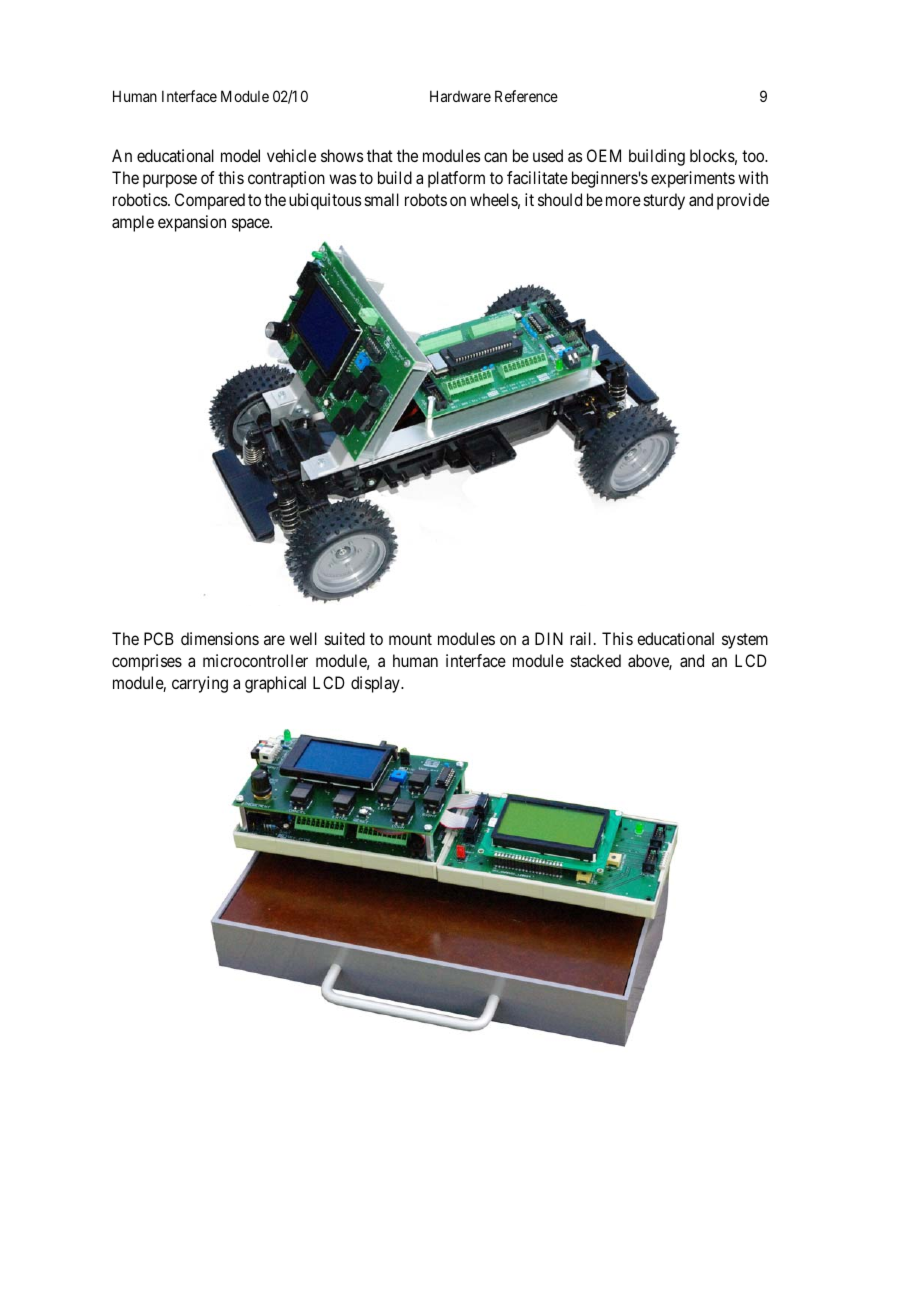 The height and width of the image is (1308, 924). Describe the element at coordinates (376, 684) in the image. I see `display` at that location.
